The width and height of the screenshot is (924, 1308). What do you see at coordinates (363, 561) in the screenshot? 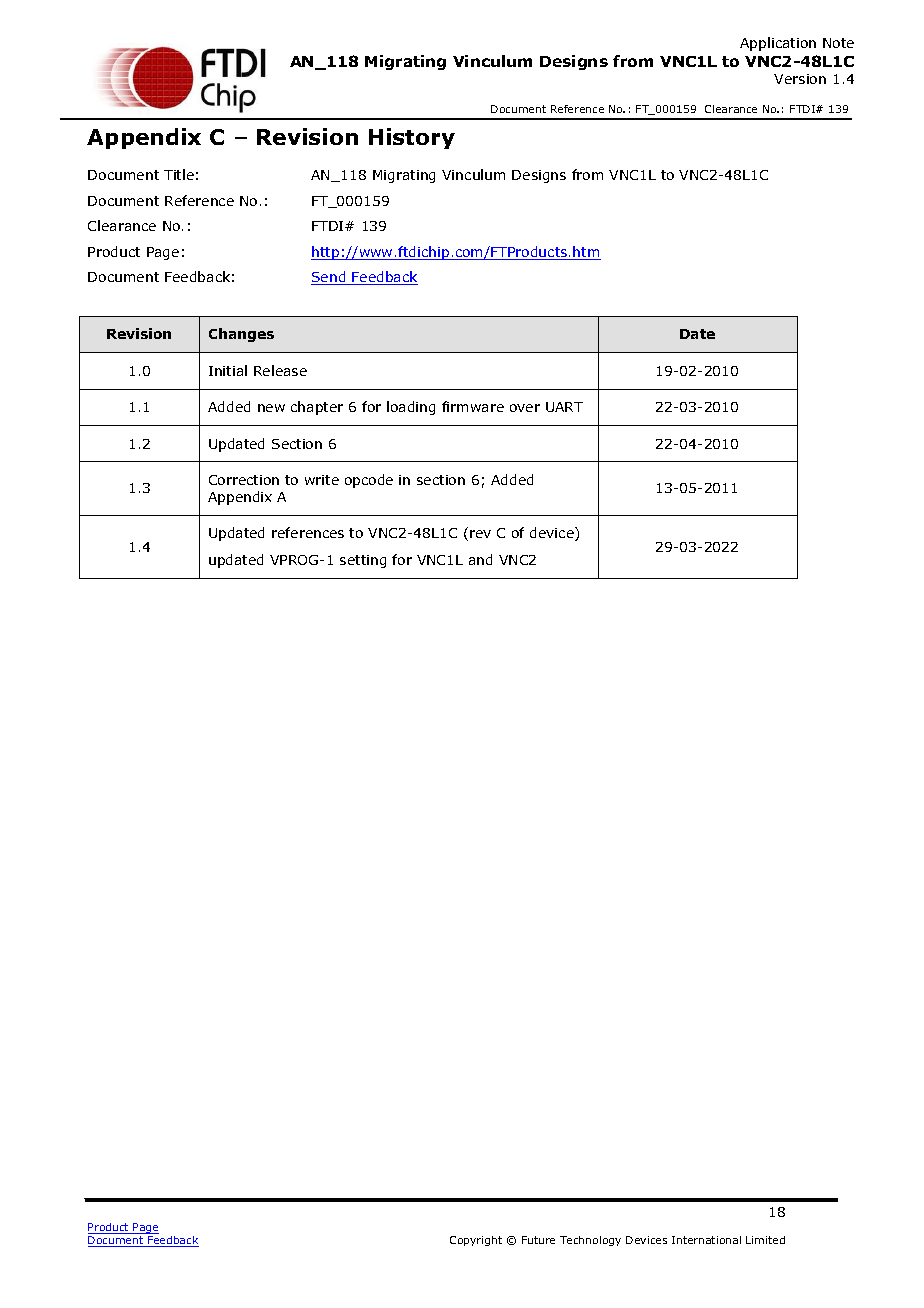
I see `setting` at bounding box center [363, 561].
